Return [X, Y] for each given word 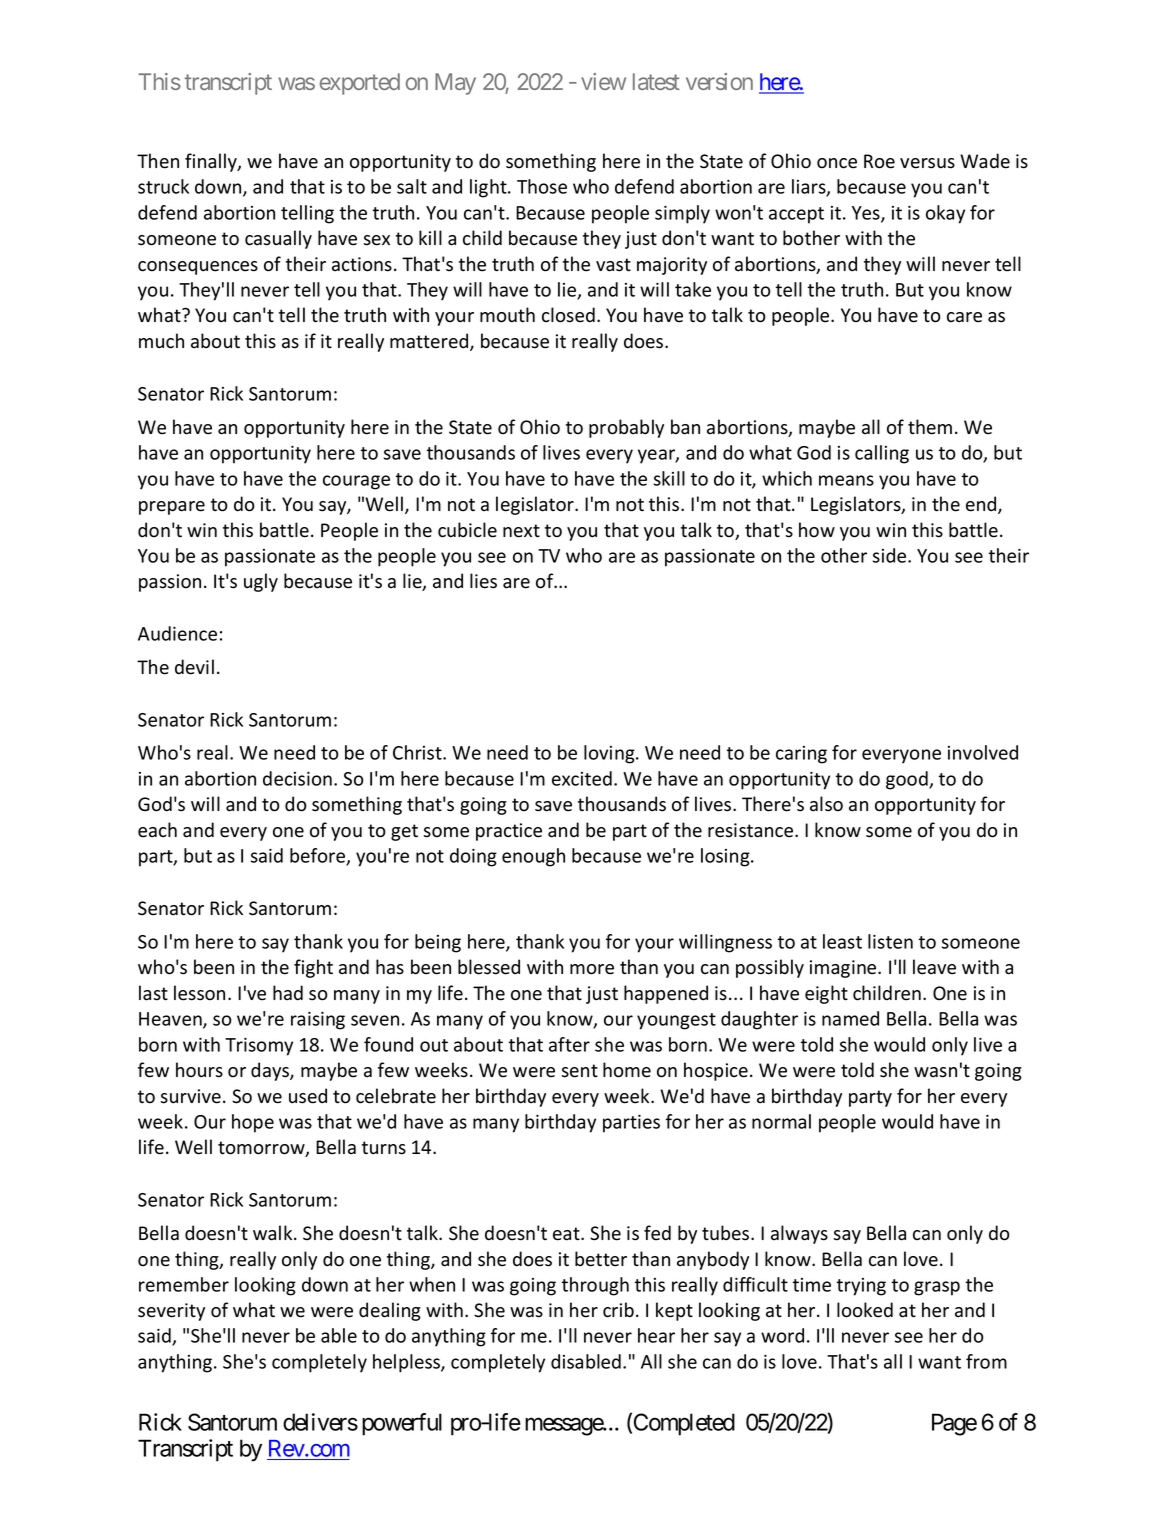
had [288, 993]
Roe [879, 161]
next [521, 531]
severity [171, 1312]
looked [865, 1310]
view [603, 81]
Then [158, 161]
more [592, 969]
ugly [261, 582]
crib [618, 1310]
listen [890, 941]
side [891, 555]
